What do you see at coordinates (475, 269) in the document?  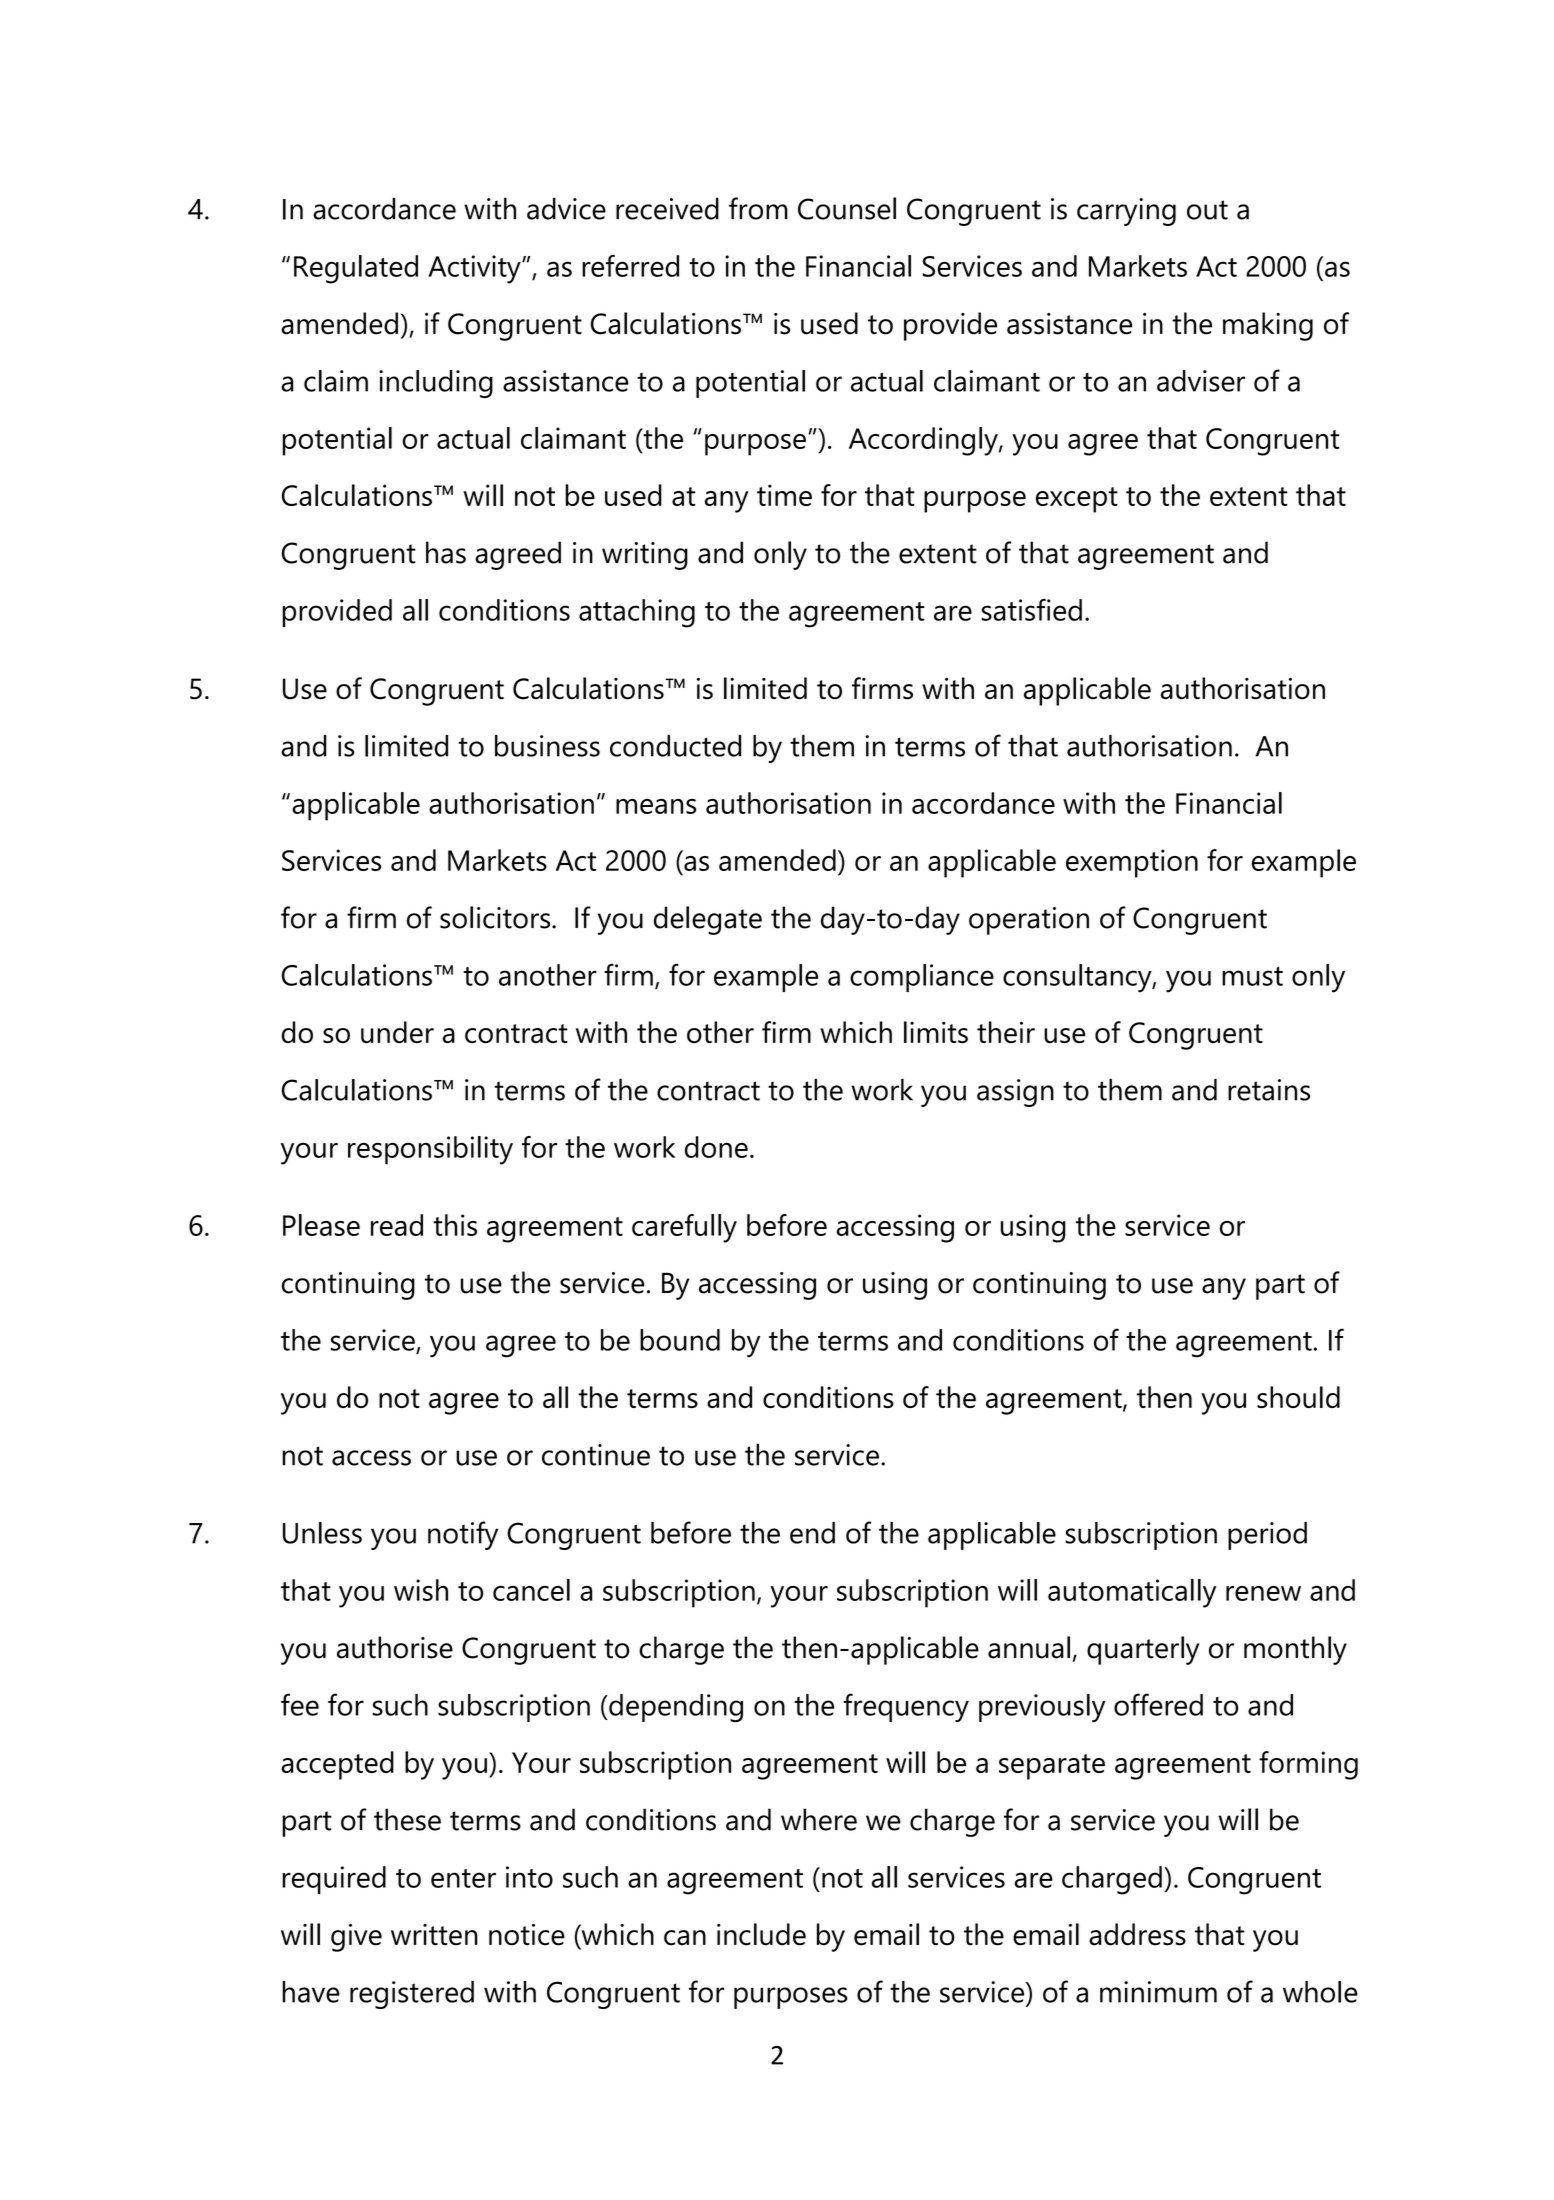 I see `Activity` at bounding box center [475, 269].
